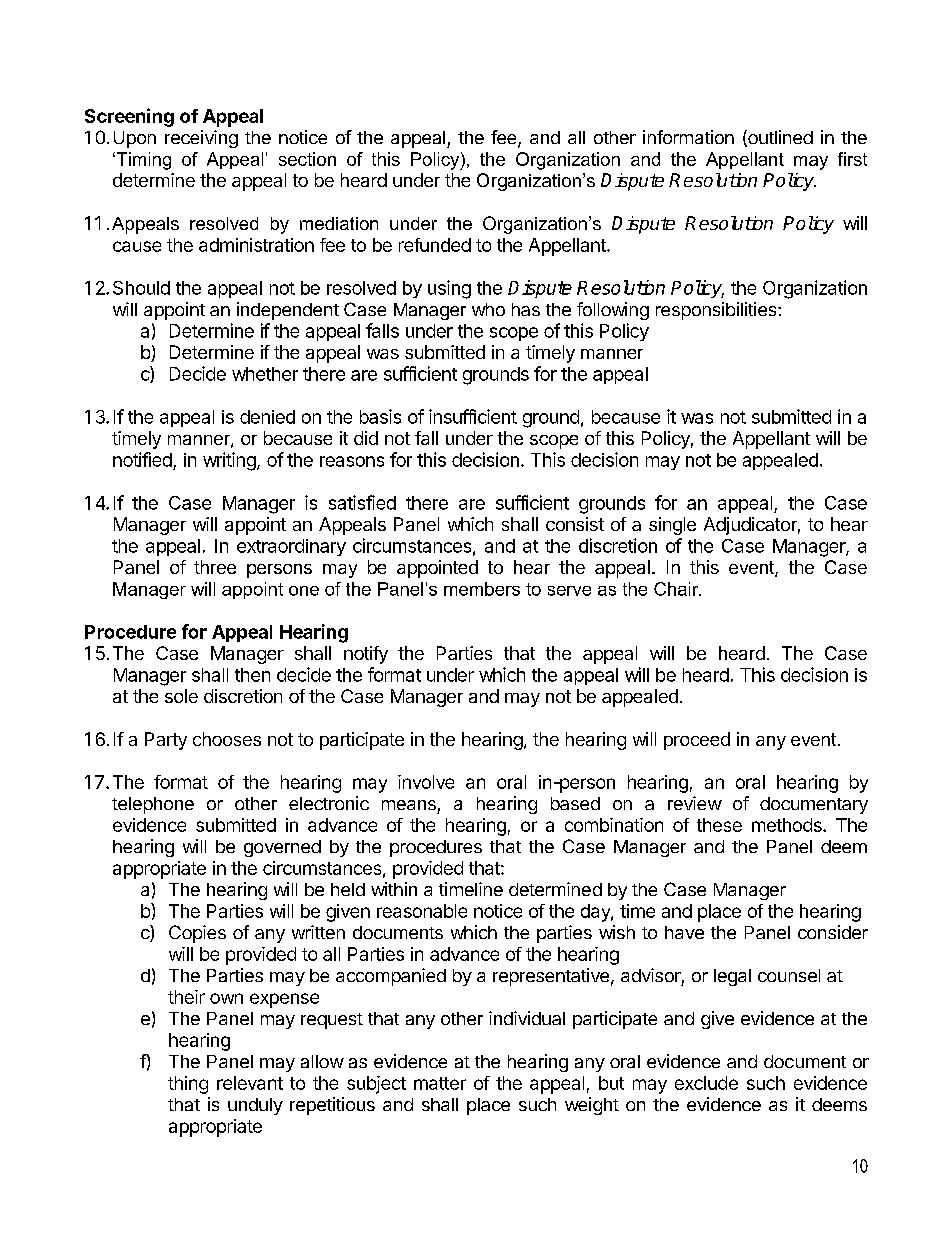 This screenshot has height=1233, width=952. What do you see at coordinates (201, 139) in the screenshot?
I see `receiving` at bounding box center [201, 139].
